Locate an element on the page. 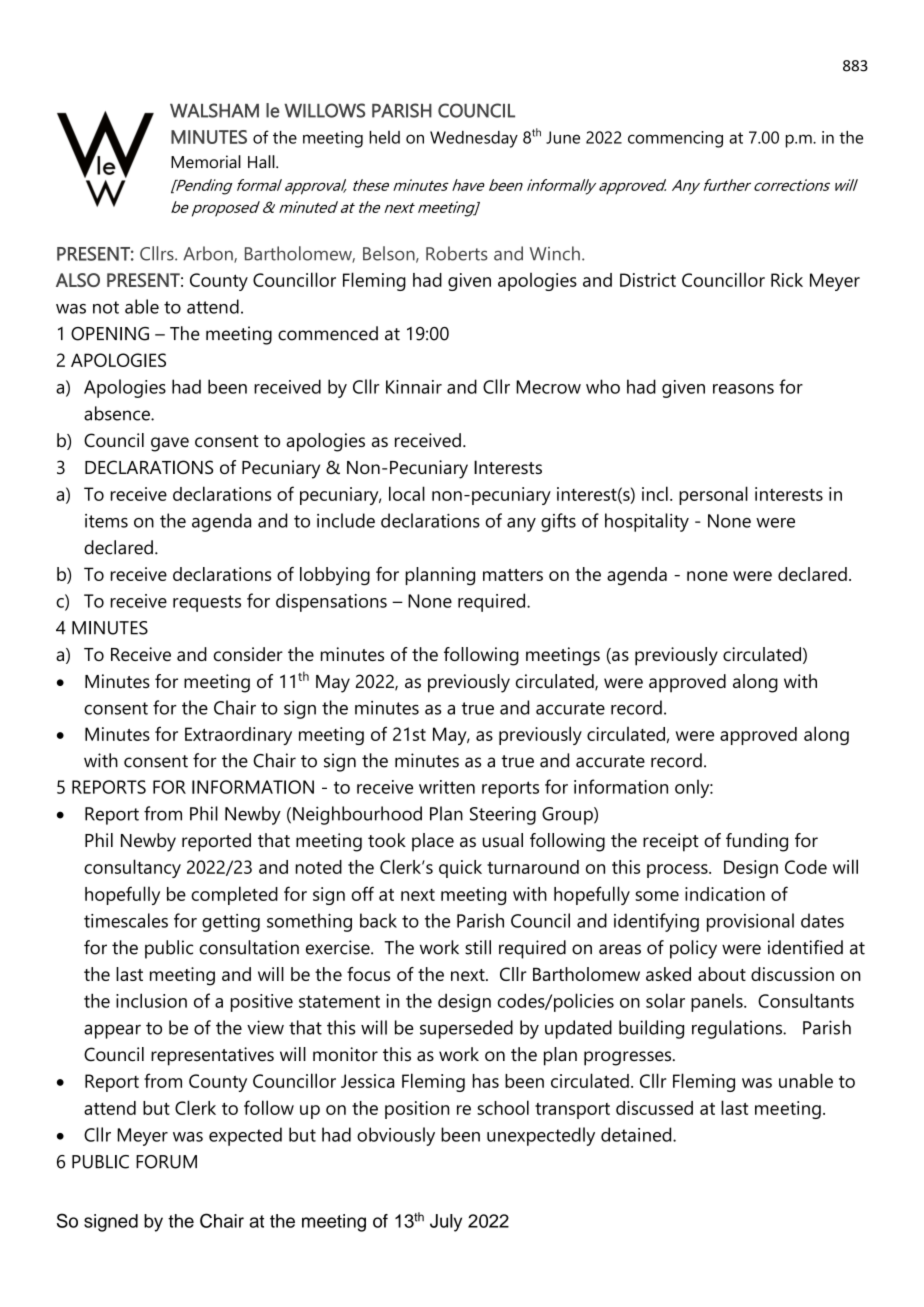  still is located at coordinates (478, 947).
